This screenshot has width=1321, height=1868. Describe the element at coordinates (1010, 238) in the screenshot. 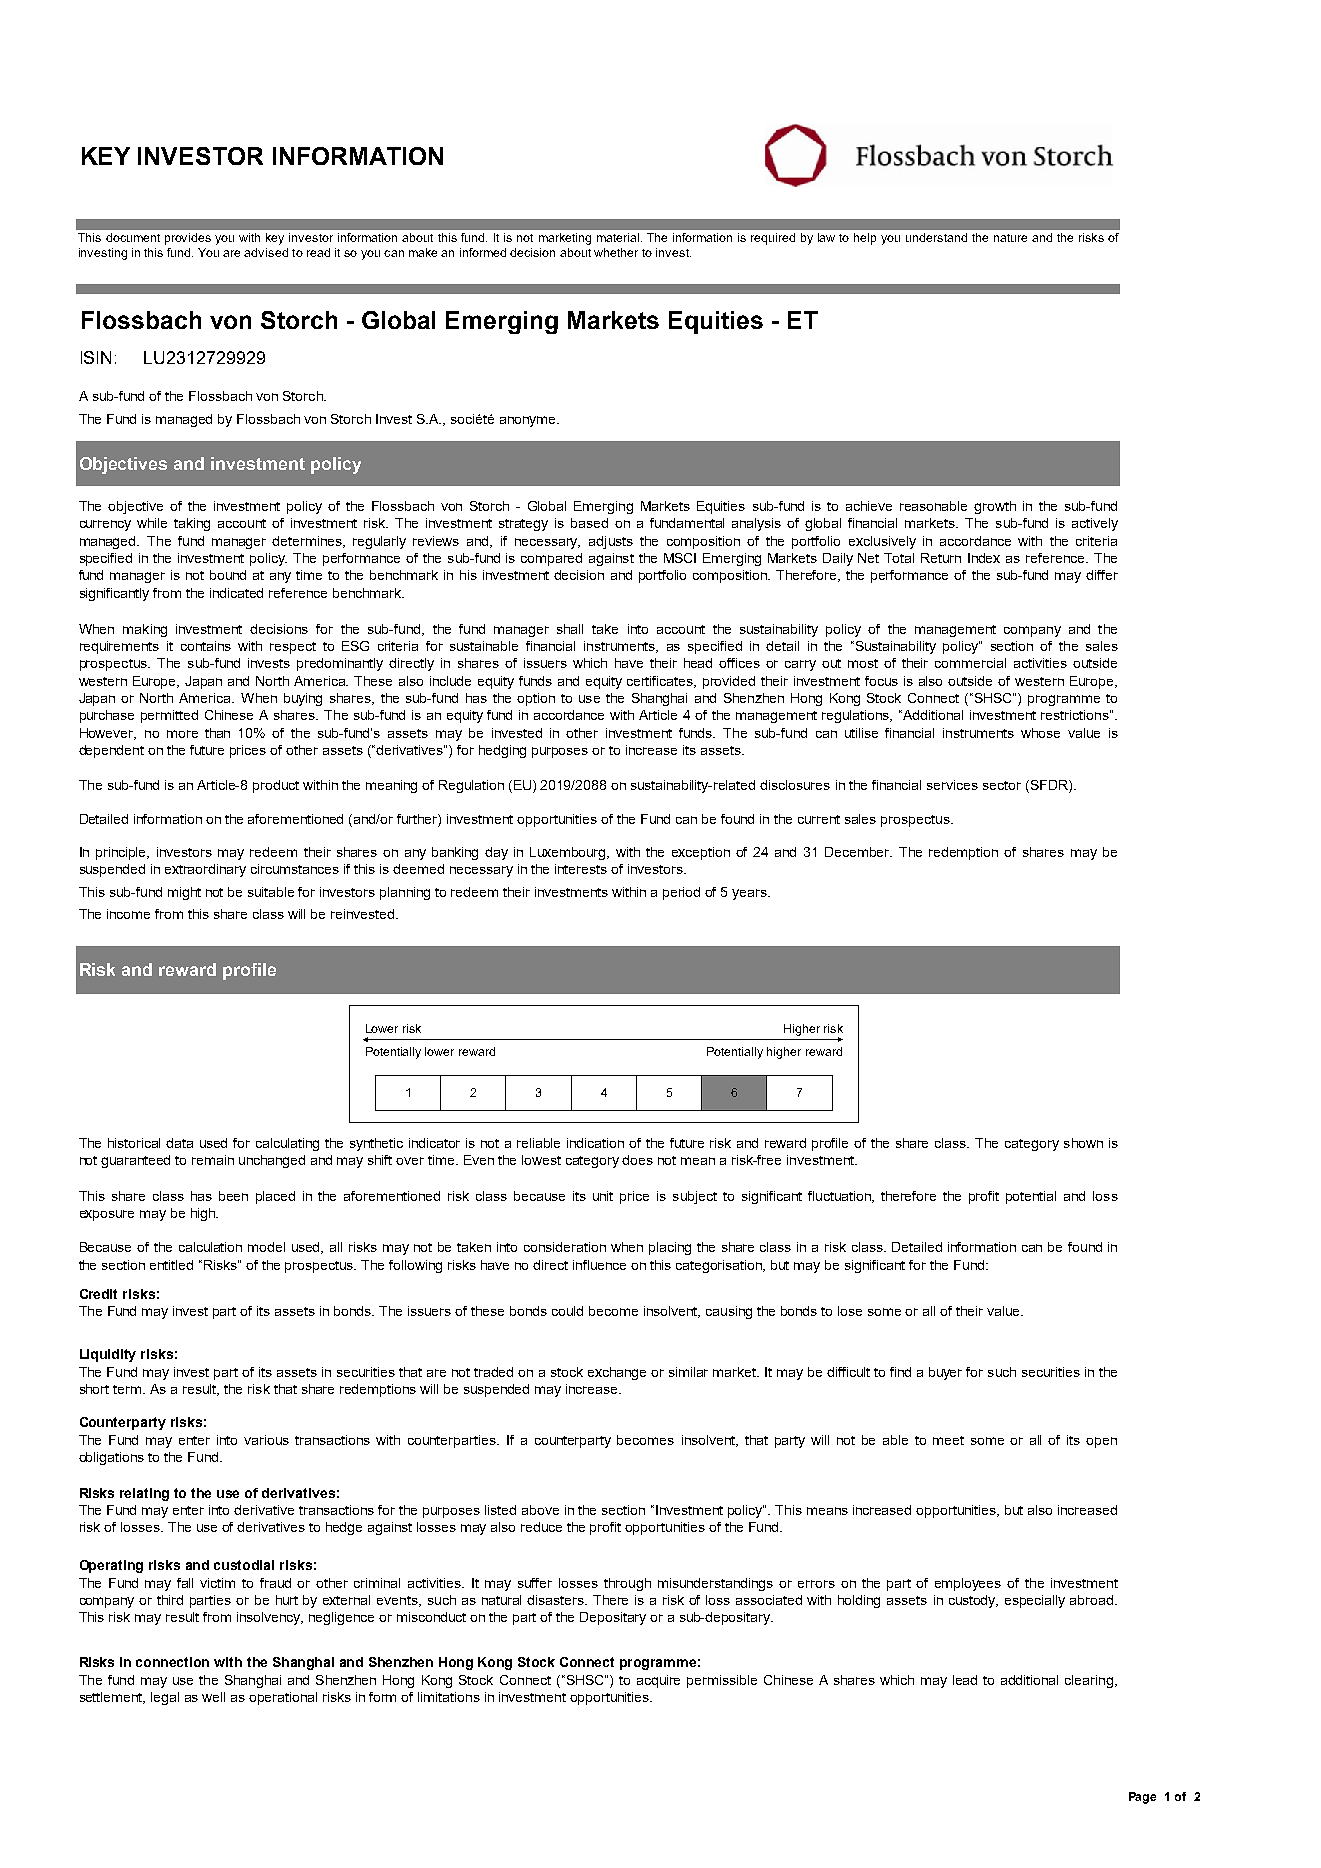

I see `nature` at that location.
